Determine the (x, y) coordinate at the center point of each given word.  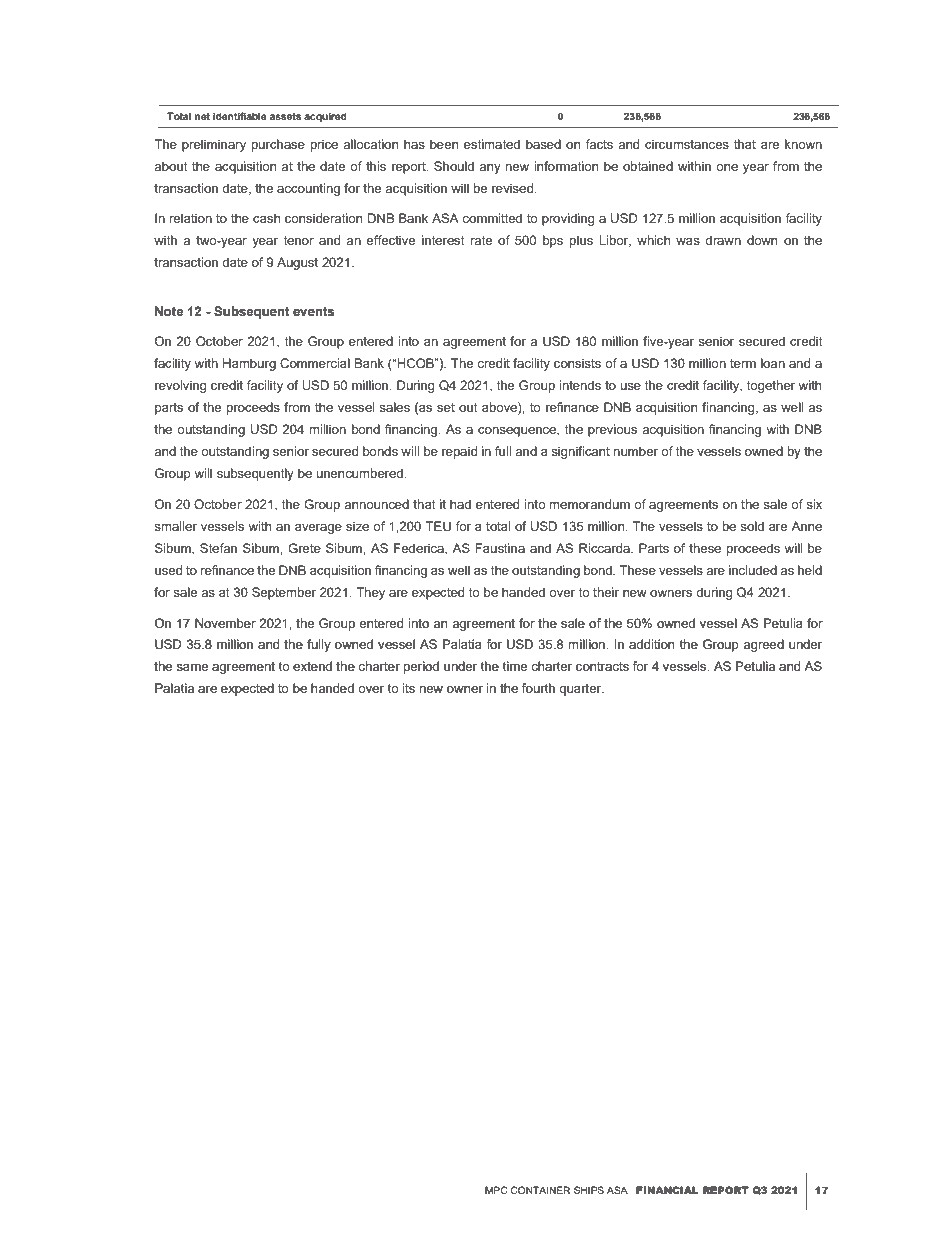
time (514, 666)
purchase (278, 145)
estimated (492, 144)
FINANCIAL (667, 1190)
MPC (496, 1190)
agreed (763, 645)
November (225, 623)
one (727, 167)
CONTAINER (540, 1190)
